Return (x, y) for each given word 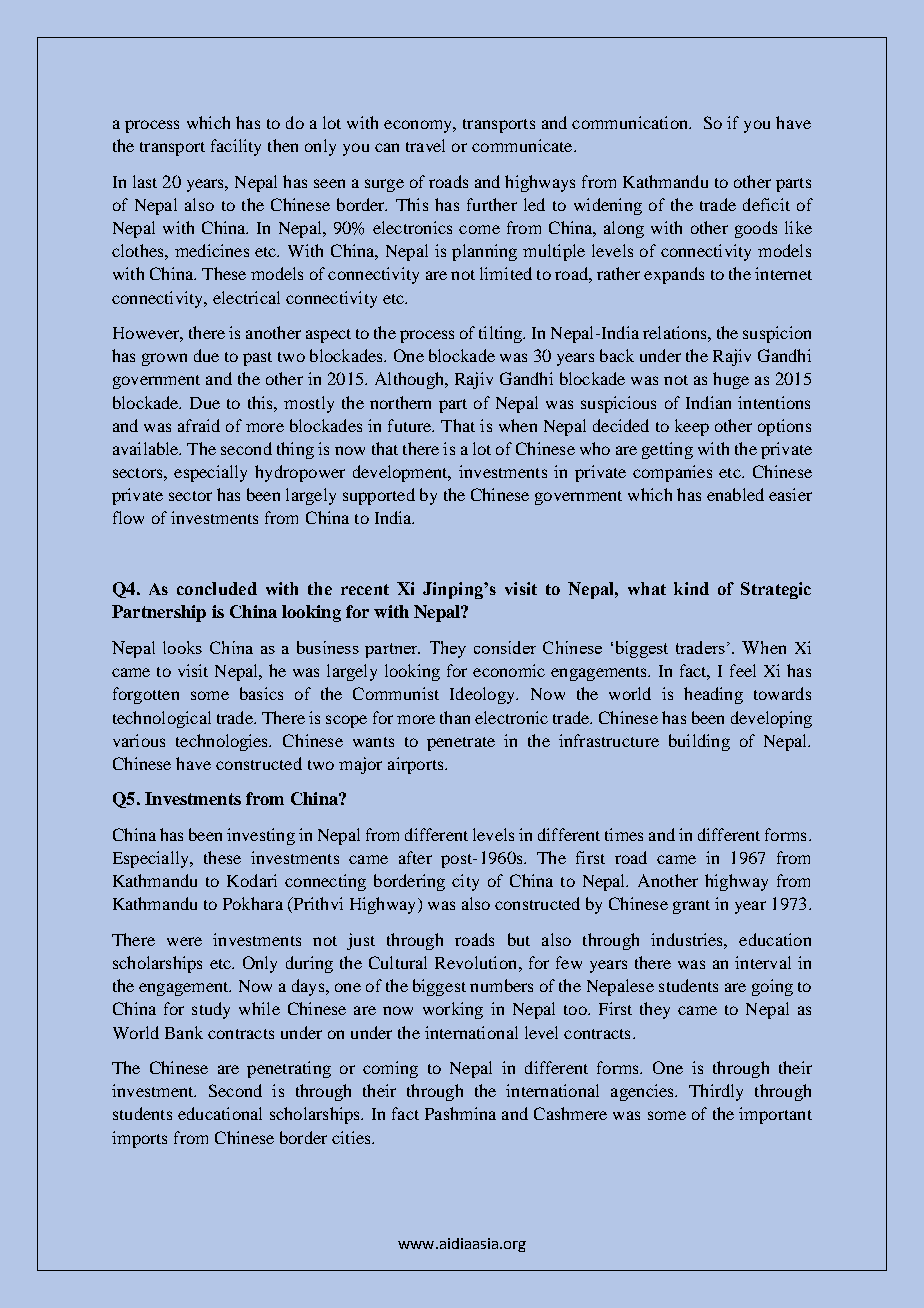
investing (261, 836)
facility (236, 147)
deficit (766, 204)
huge (731, 380)
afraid (199, 425)
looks (182, 647)
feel (743, 670)
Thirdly (716, 1092)
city (465, 882)
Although (410, 380)
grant (691, 907)
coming (390, 1069)
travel (425, 145)
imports (139, 1139)
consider (505, 647)
